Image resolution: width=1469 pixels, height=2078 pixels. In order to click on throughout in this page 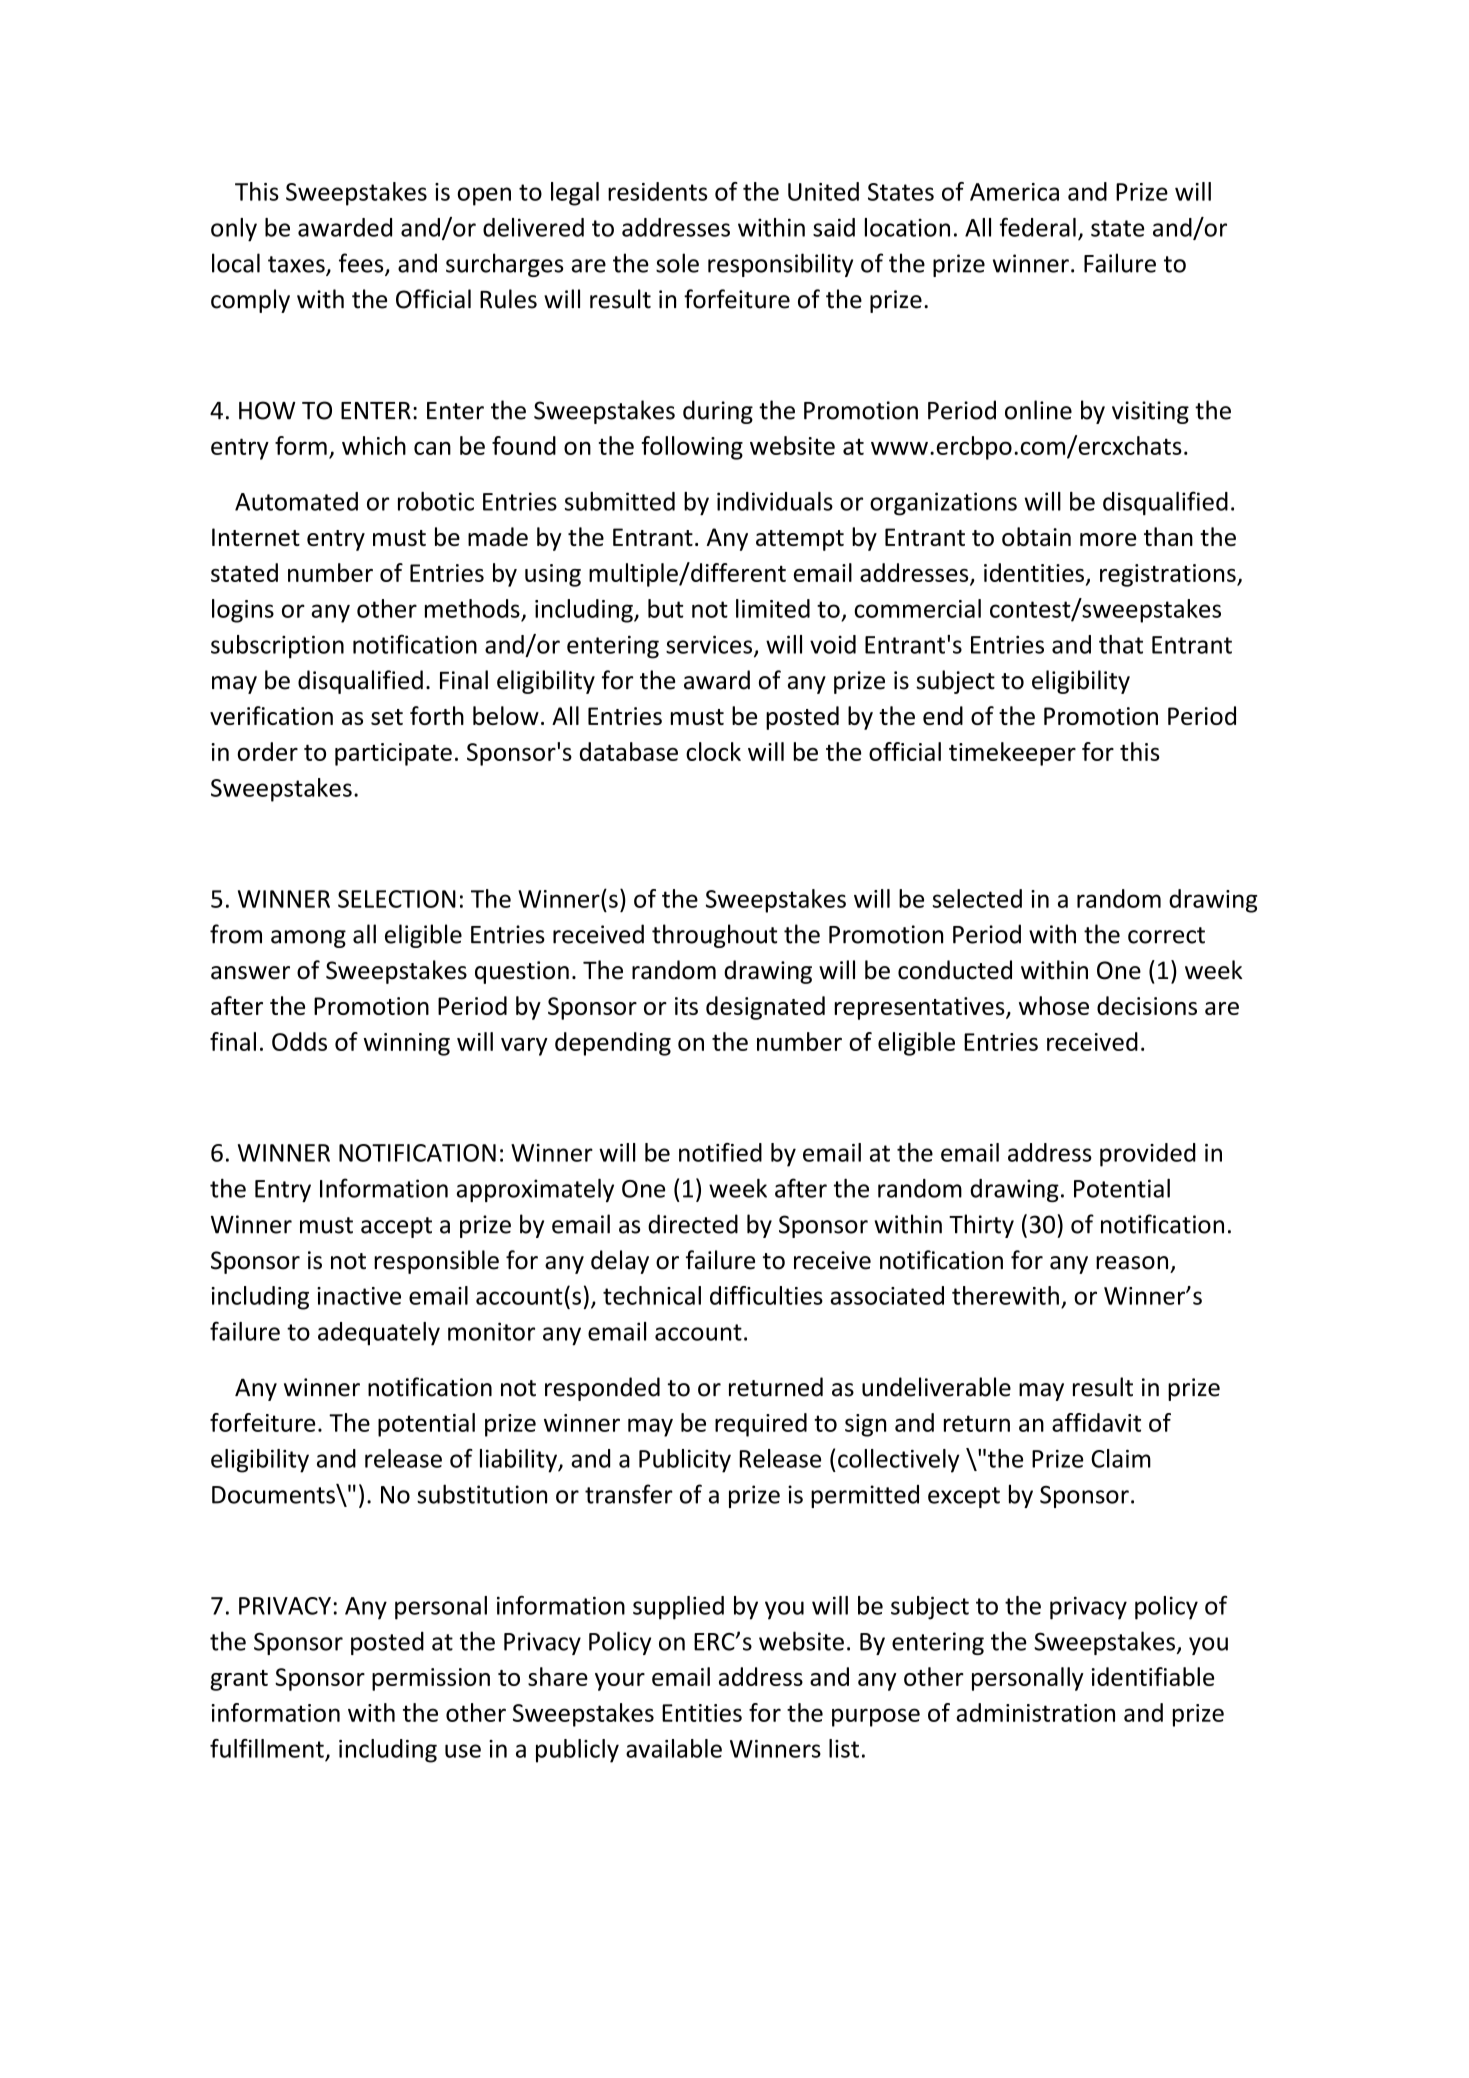, I will do `click(714, 936)`.
